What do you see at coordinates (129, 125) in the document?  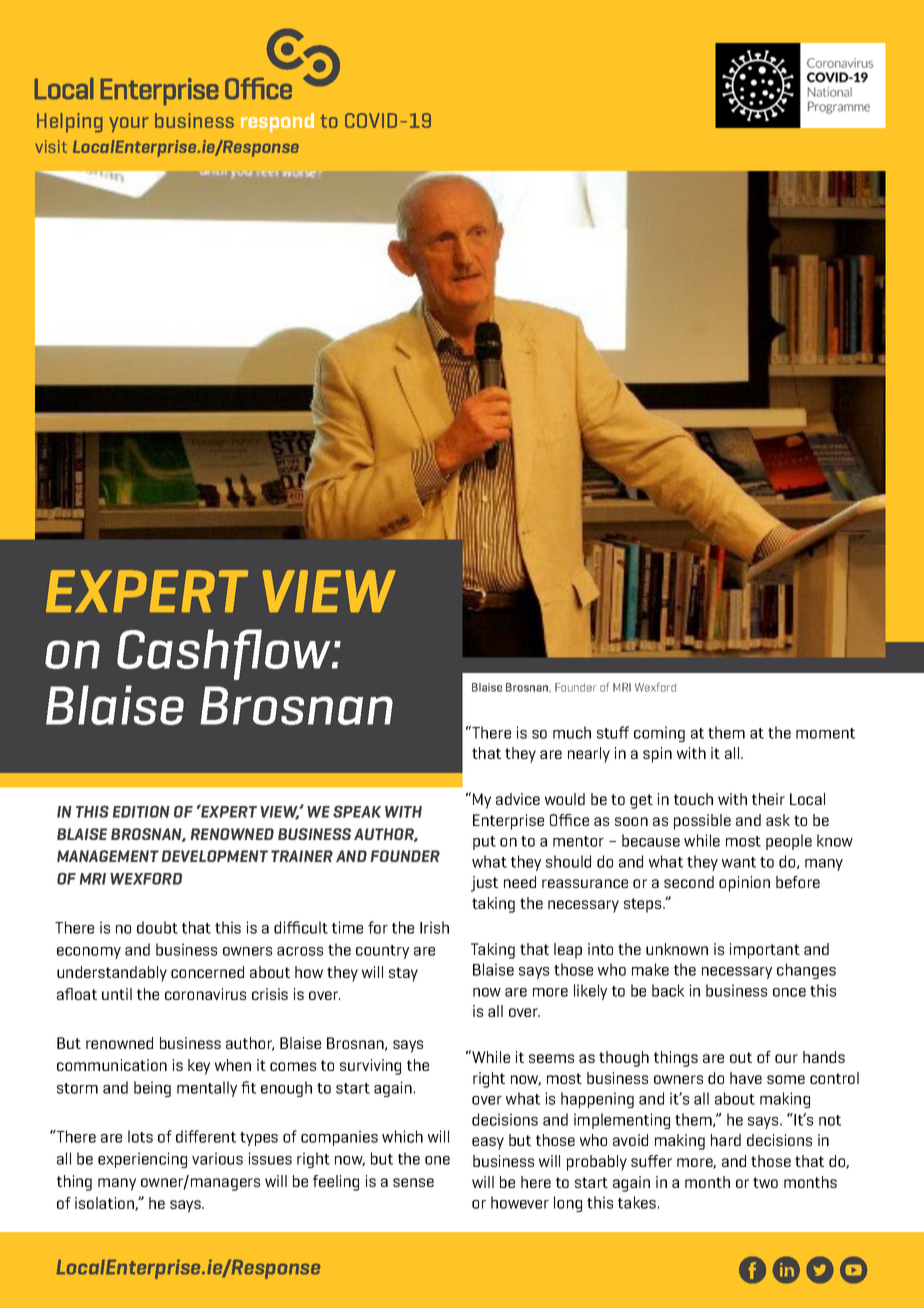 I see `your` at bounding box center [129, 125].
